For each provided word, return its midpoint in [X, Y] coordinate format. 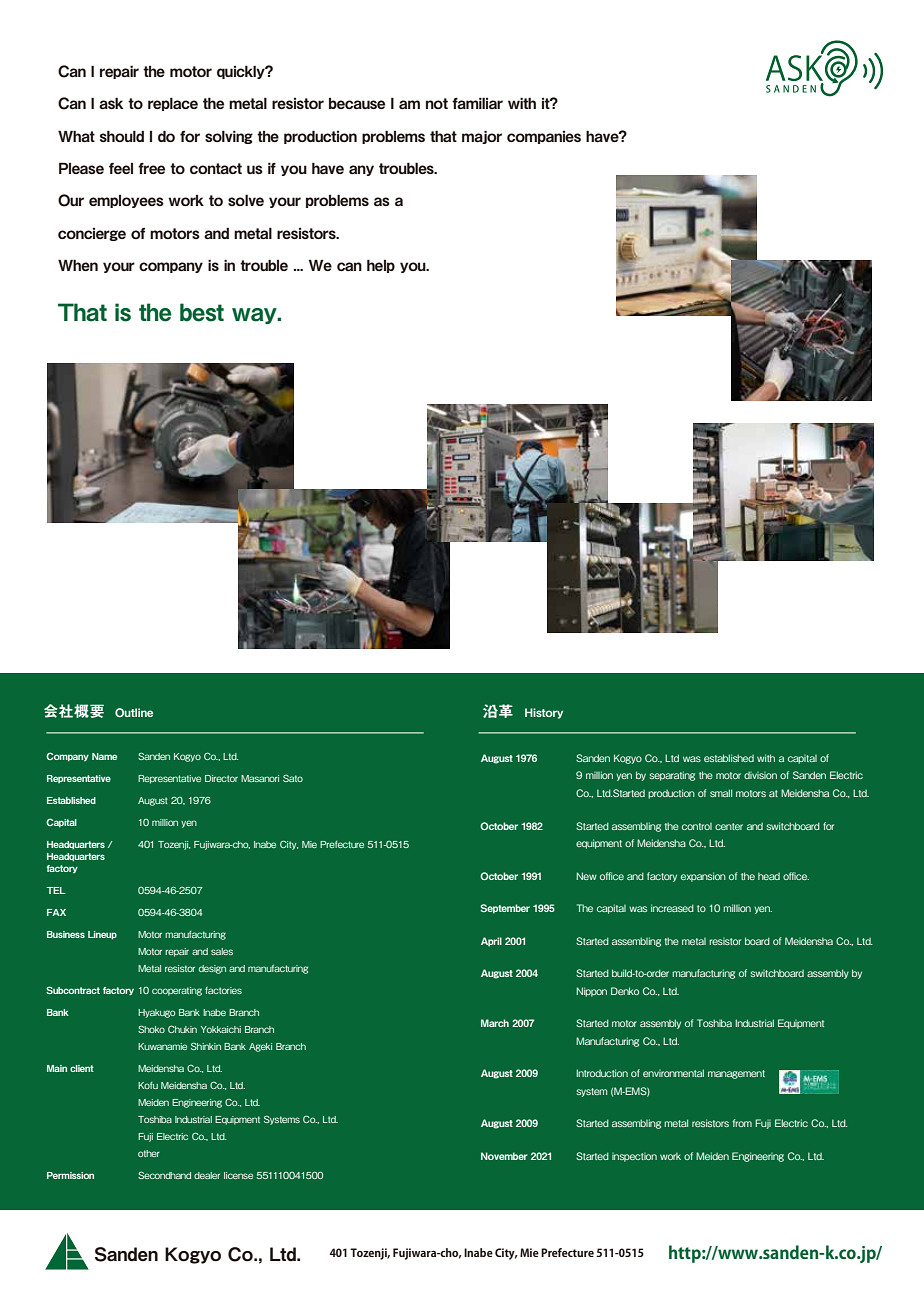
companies [544, 137]
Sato [293, 778]
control [697, 826]
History [544, 713]
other [149, 1153]
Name [104, 756]
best [202, 312]
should [122, 136]
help [381, 266]
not [437, 103]
